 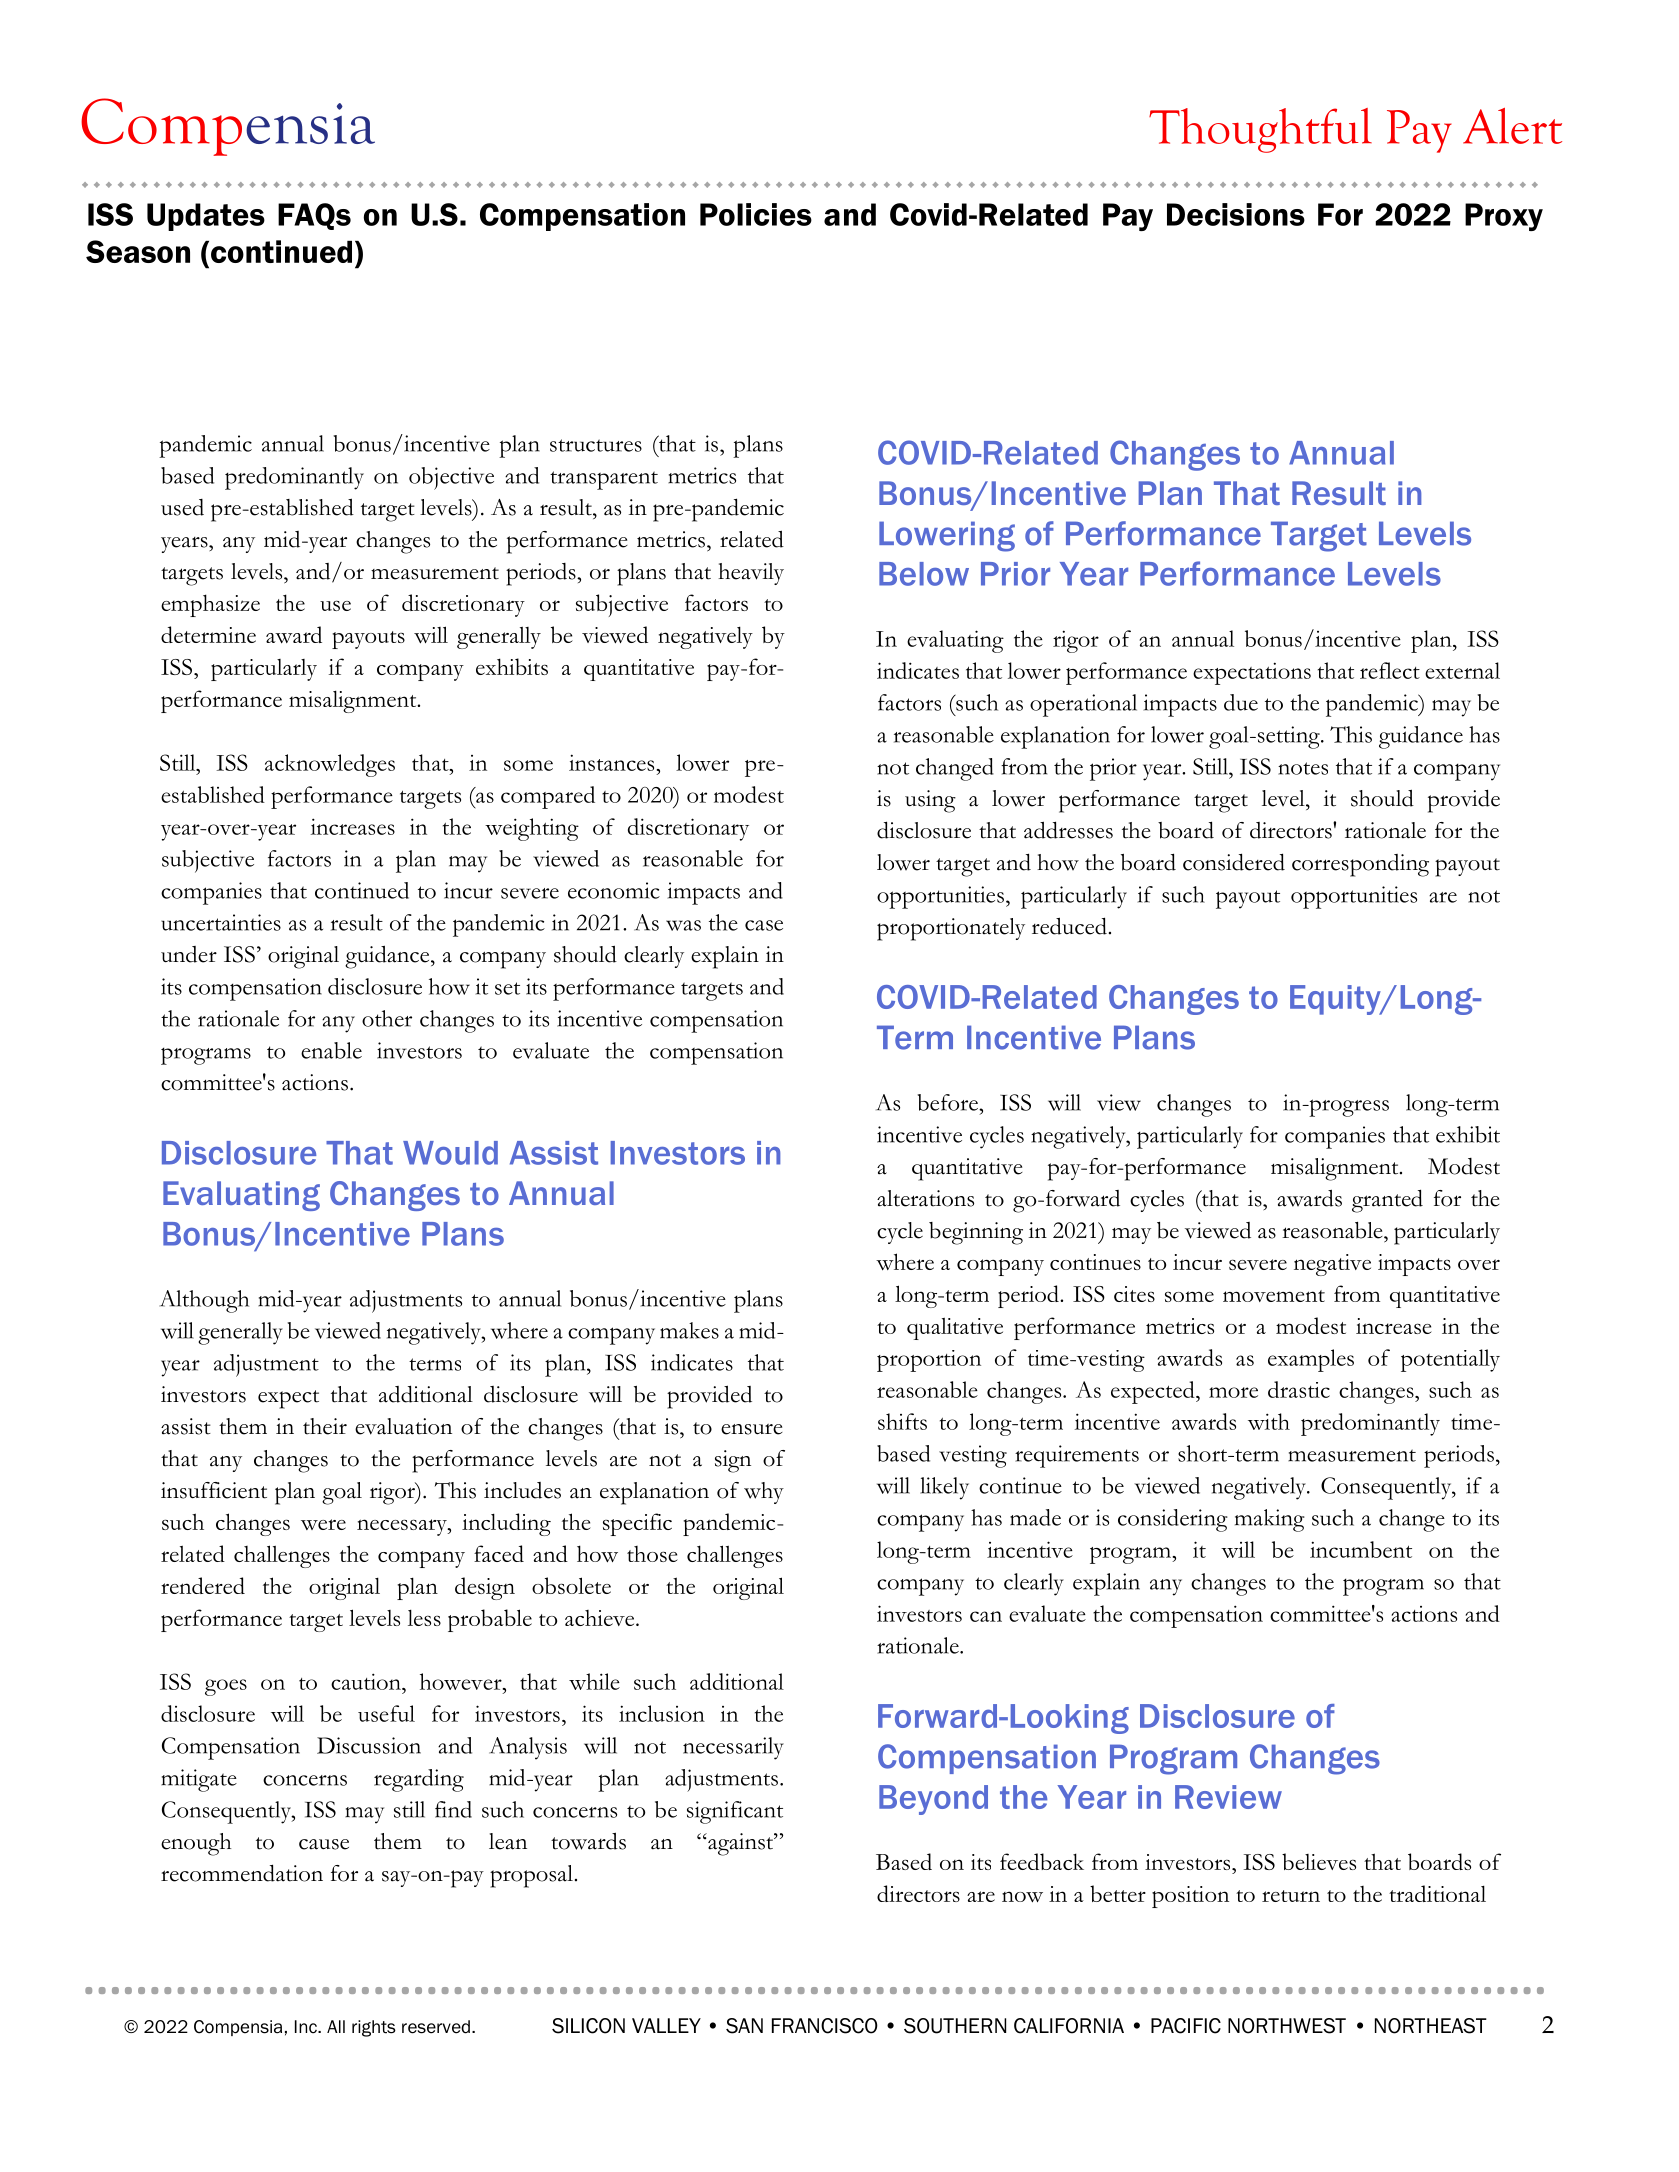 What do you see at coordinates (1260, 130) in the page?
I see `Thoughtful` at bounding box center [1260, 130].
